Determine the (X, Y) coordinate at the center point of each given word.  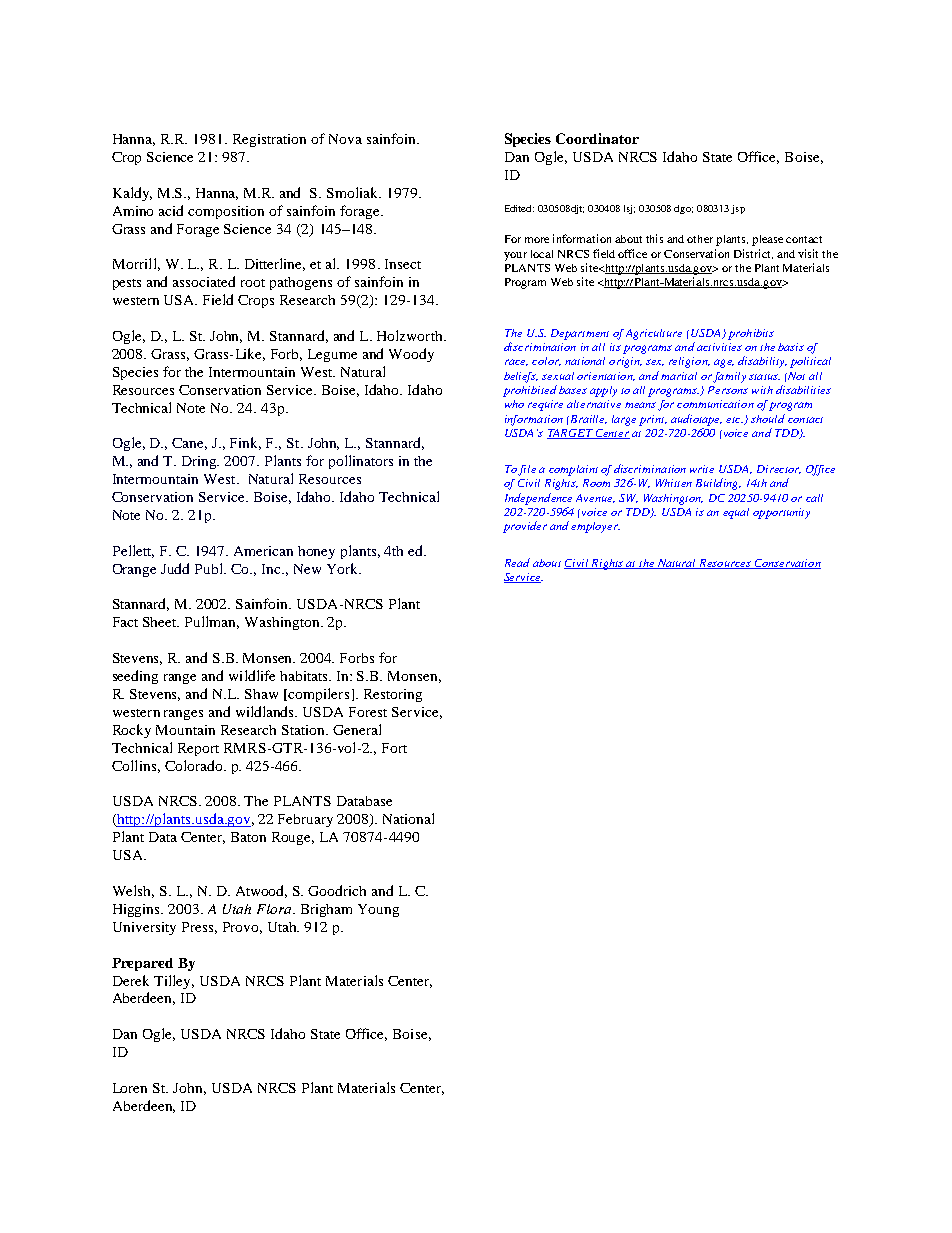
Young (378, 910)
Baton (248, 837)
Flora (275, 909)
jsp (738, 209)
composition (226, 212)
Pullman (212, 622)
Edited (519, 208)
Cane (189, 444)
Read (517, 562)
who (514, 404)
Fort (394, 748)
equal (736, 513)
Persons (728, 390)
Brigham (326, 910)
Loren (130, 1088)
